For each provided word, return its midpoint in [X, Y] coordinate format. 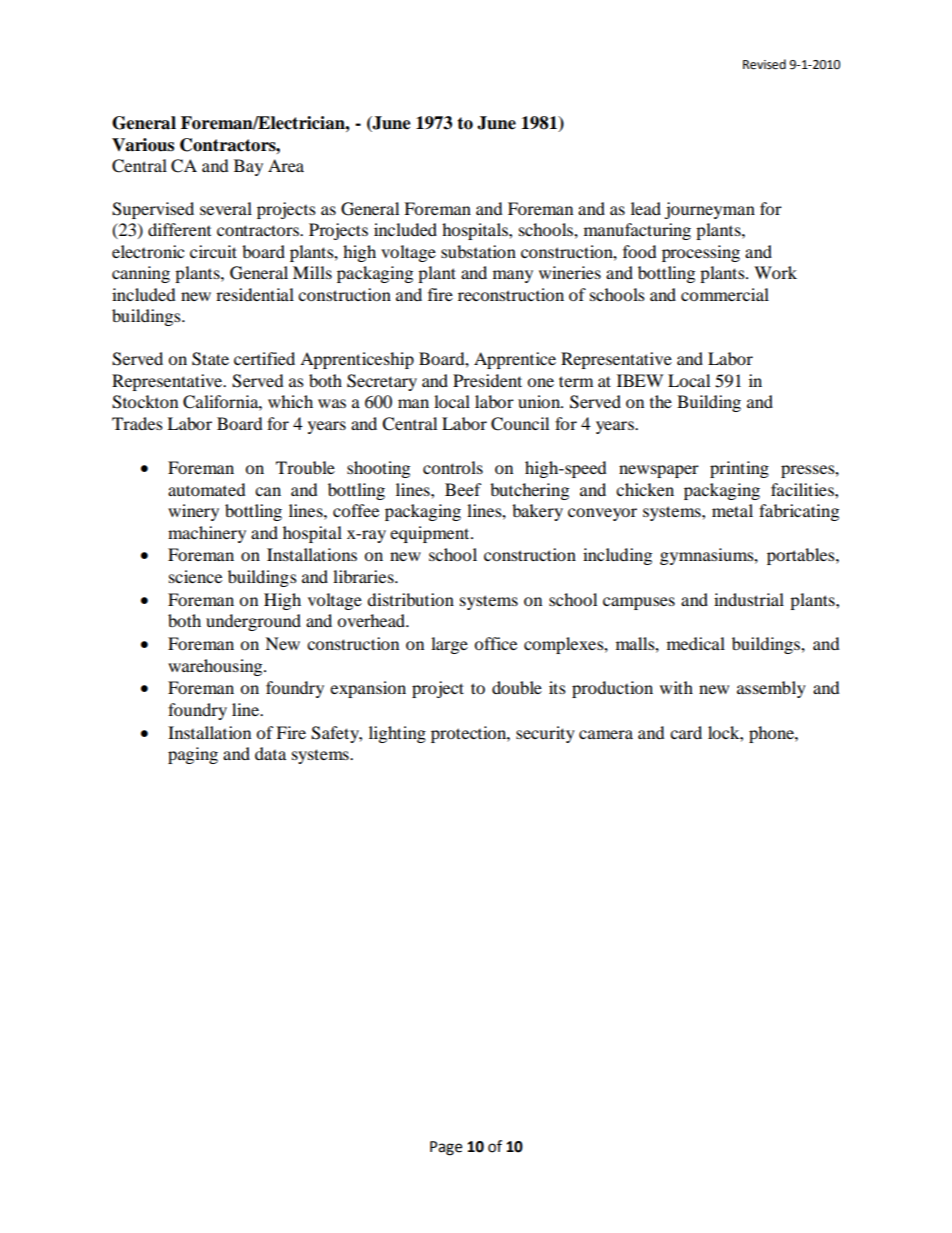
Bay [248, 167]
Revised [764, 64]
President [487, 380]
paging [193, 755]
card [686, 732]
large [449, 645]
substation [478, 251]
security [545, 734]
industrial [749, 599]
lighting [397, 734]
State [210, 359]
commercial [725, 294]
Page [446, 1148]
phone [772, 734]
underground [253, 622]
